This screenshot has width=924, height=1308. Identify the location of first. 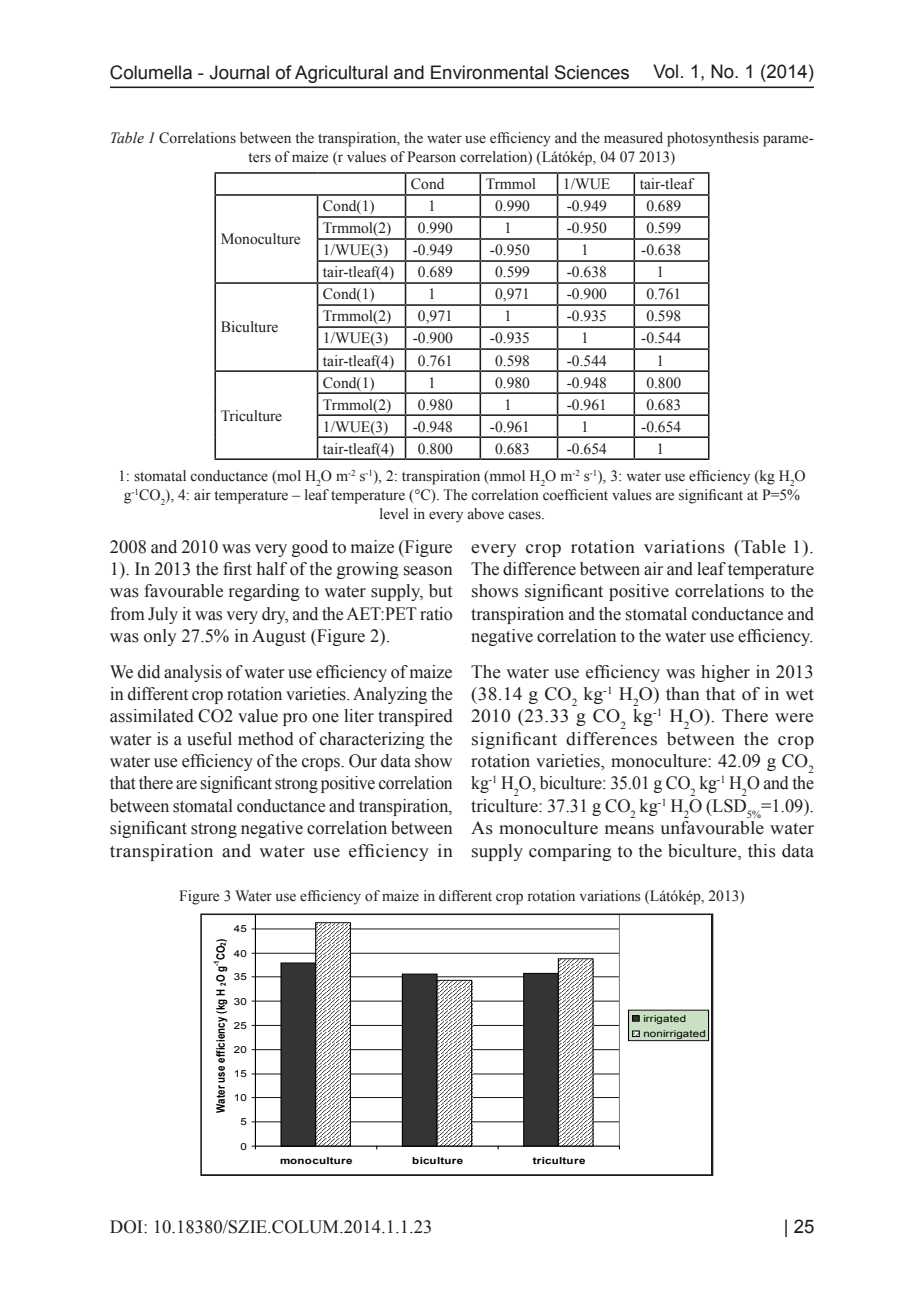
(237, 569).
